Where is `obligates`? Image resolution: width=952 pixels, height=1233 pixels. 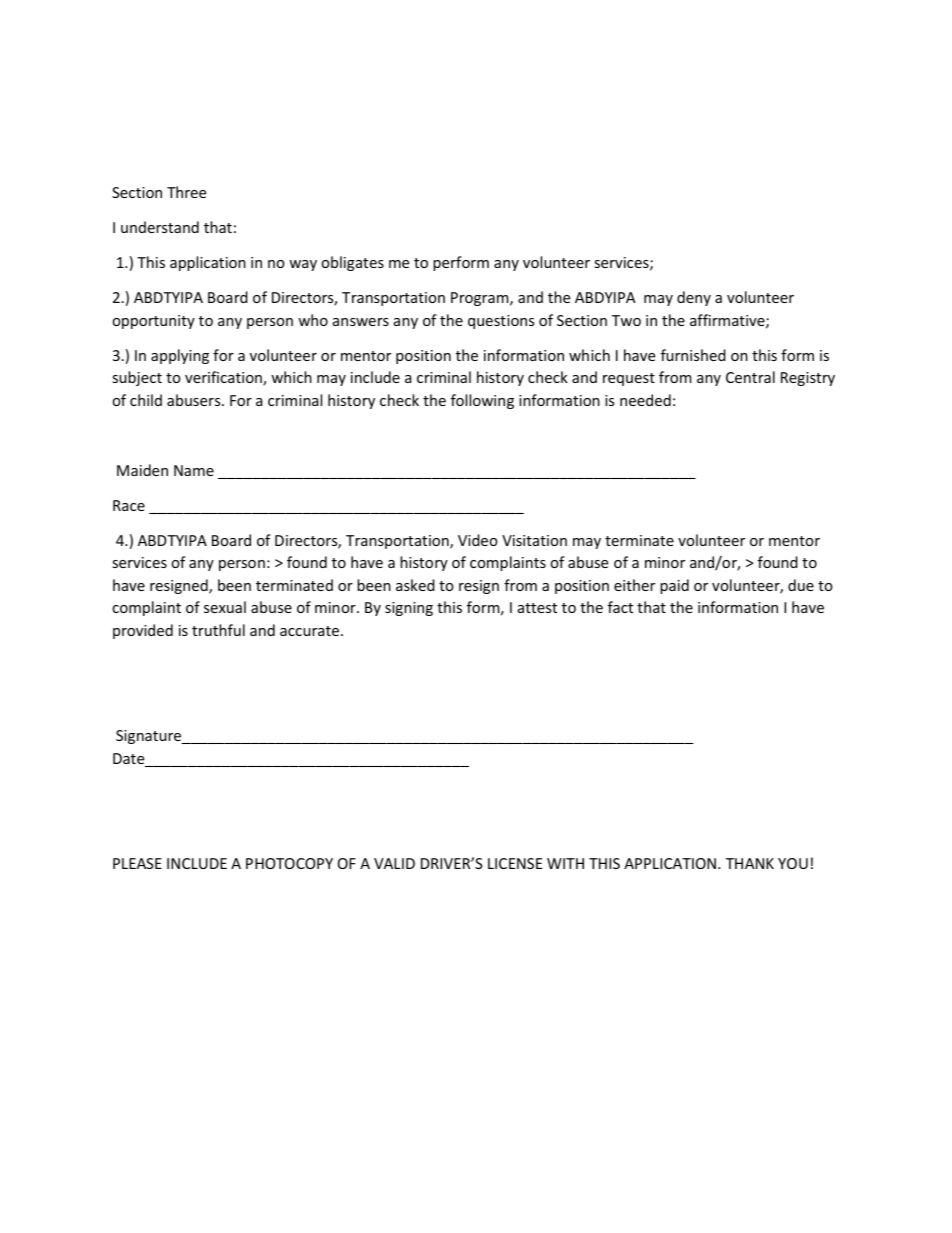 obligates is located at coordinates (352, 263).
